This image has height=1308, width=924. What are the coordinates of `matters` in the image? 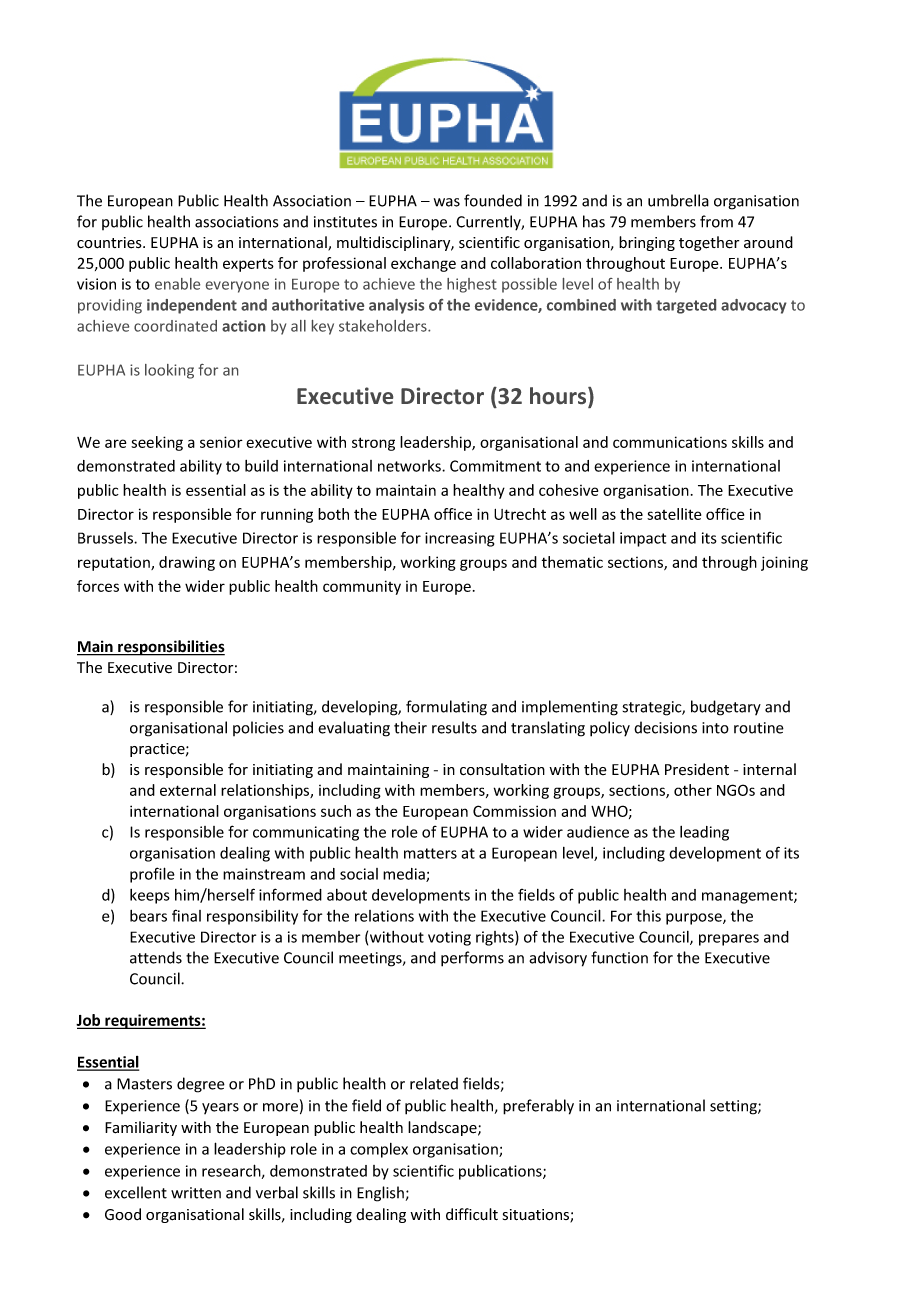 It's located at (430, 853).
